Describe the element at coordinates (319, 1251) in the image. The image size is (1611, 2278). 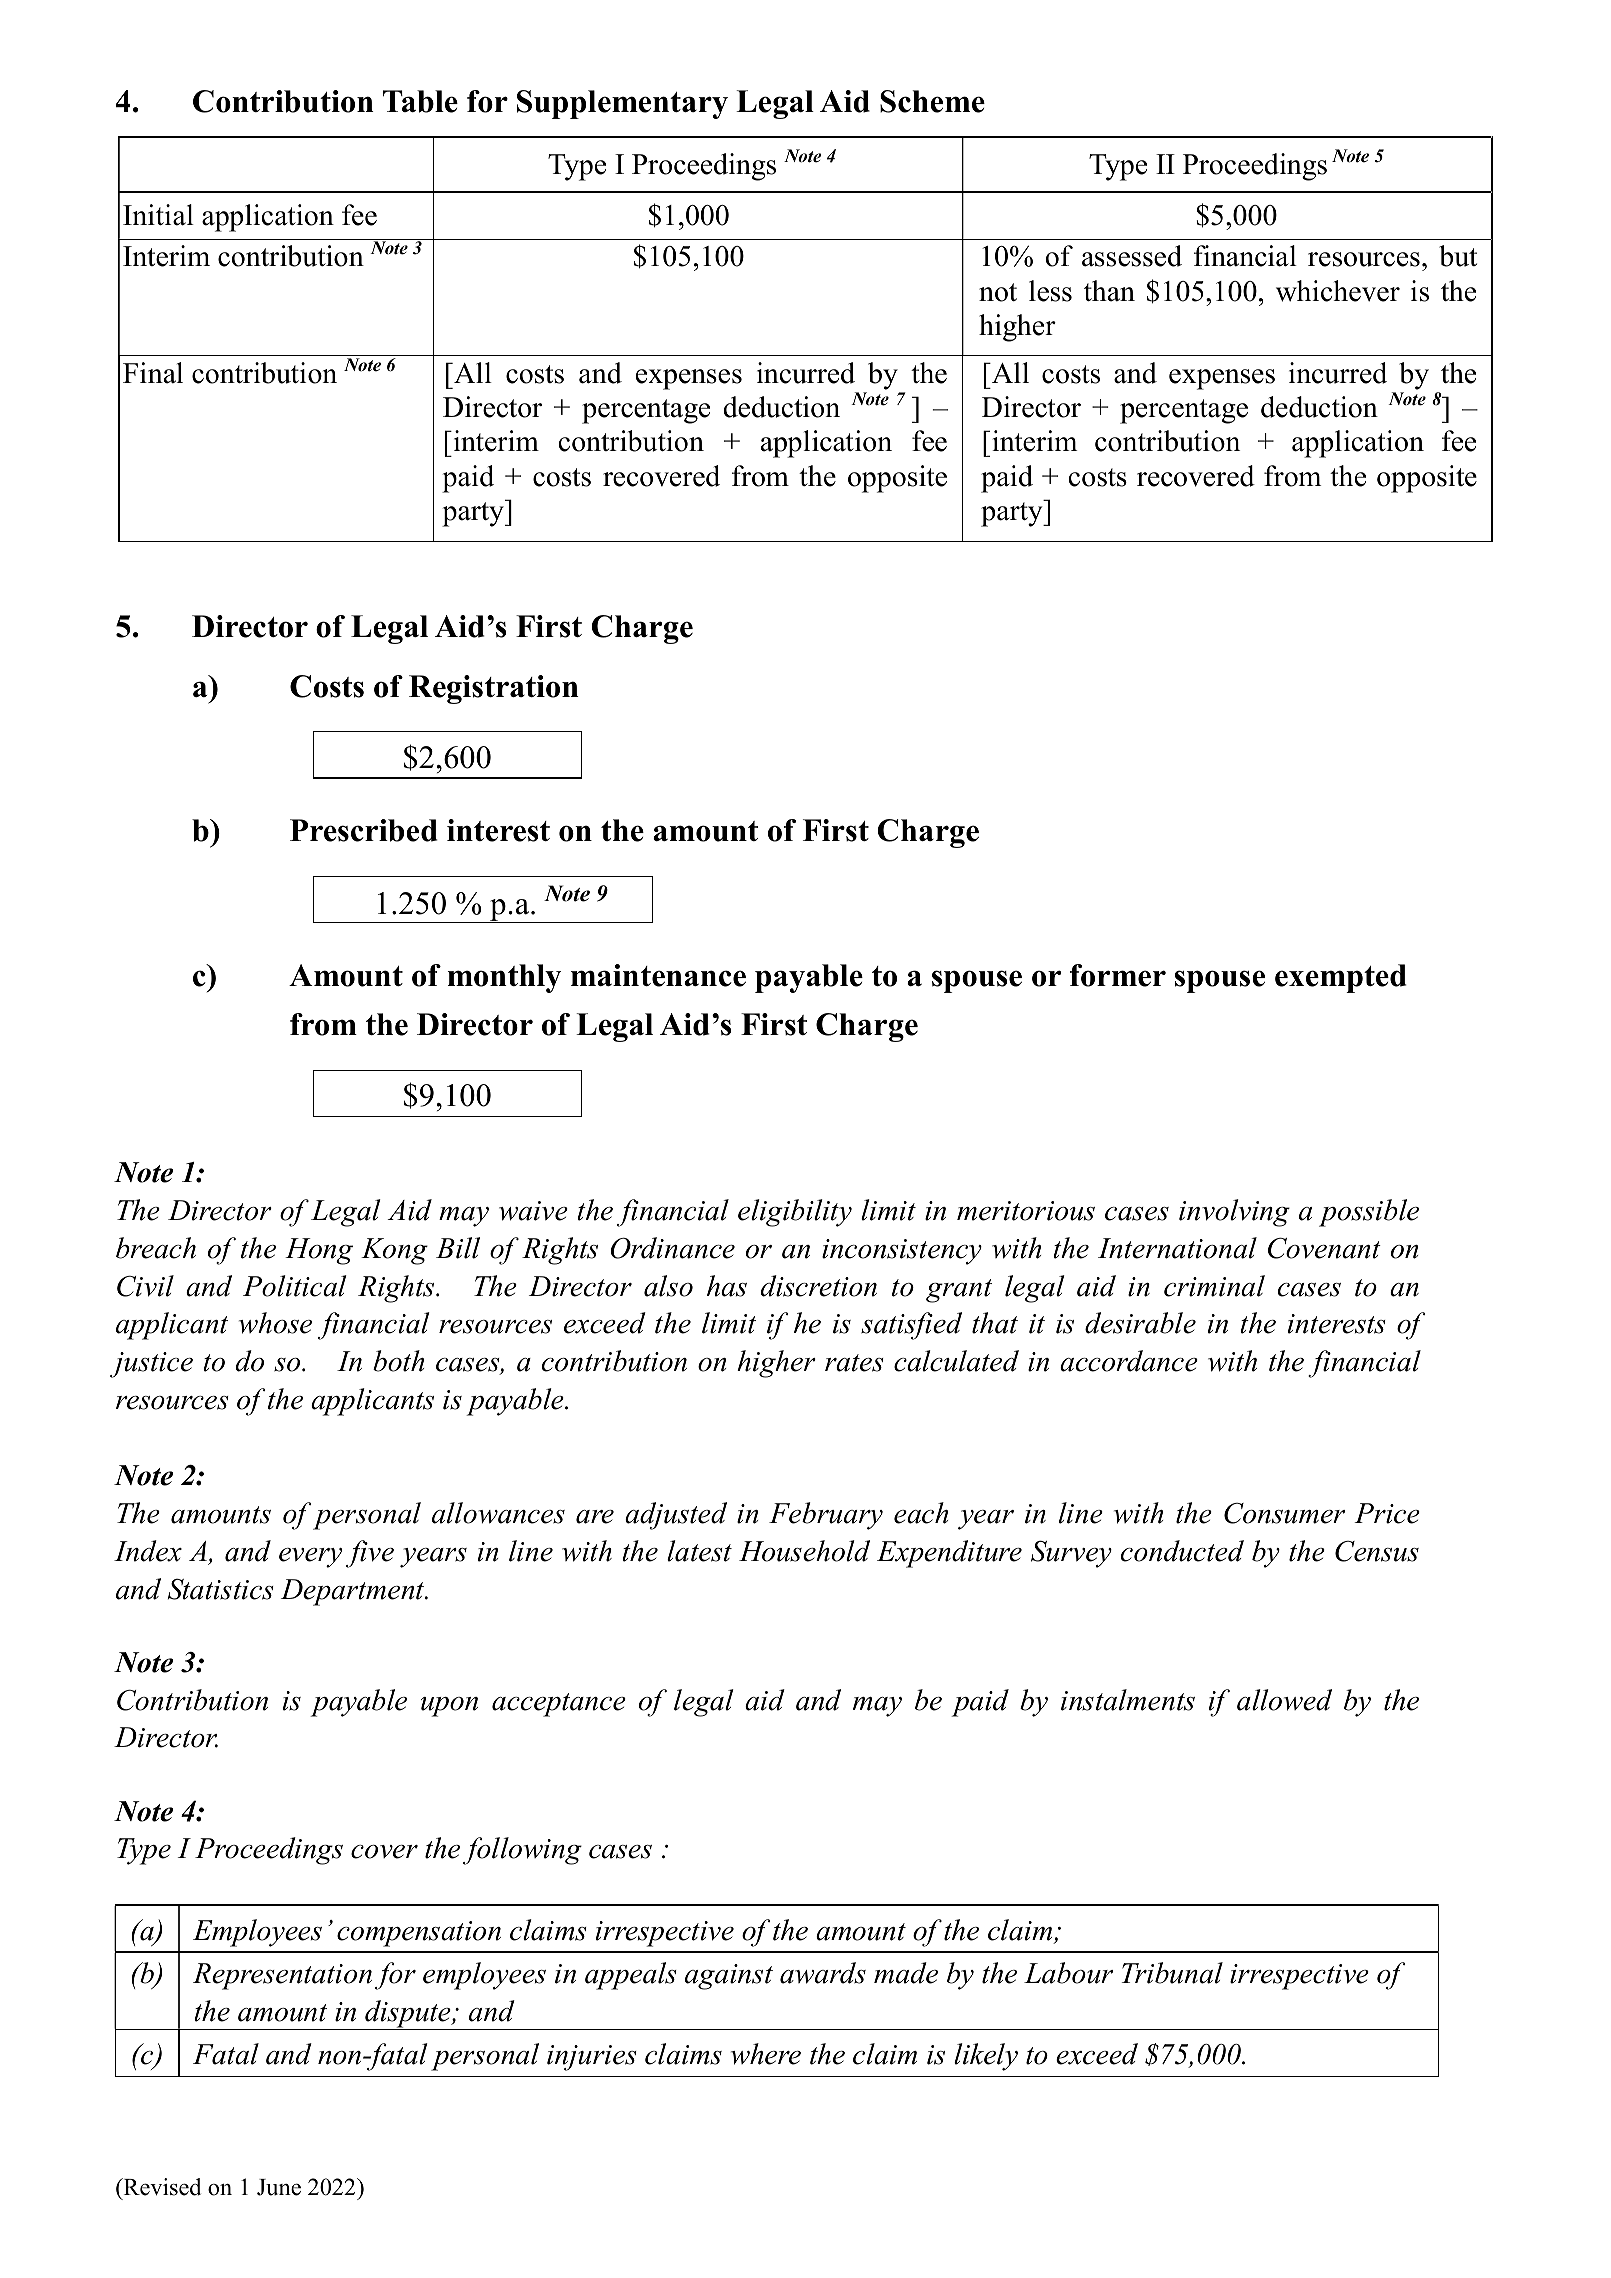
I see `Hong` at that location.
